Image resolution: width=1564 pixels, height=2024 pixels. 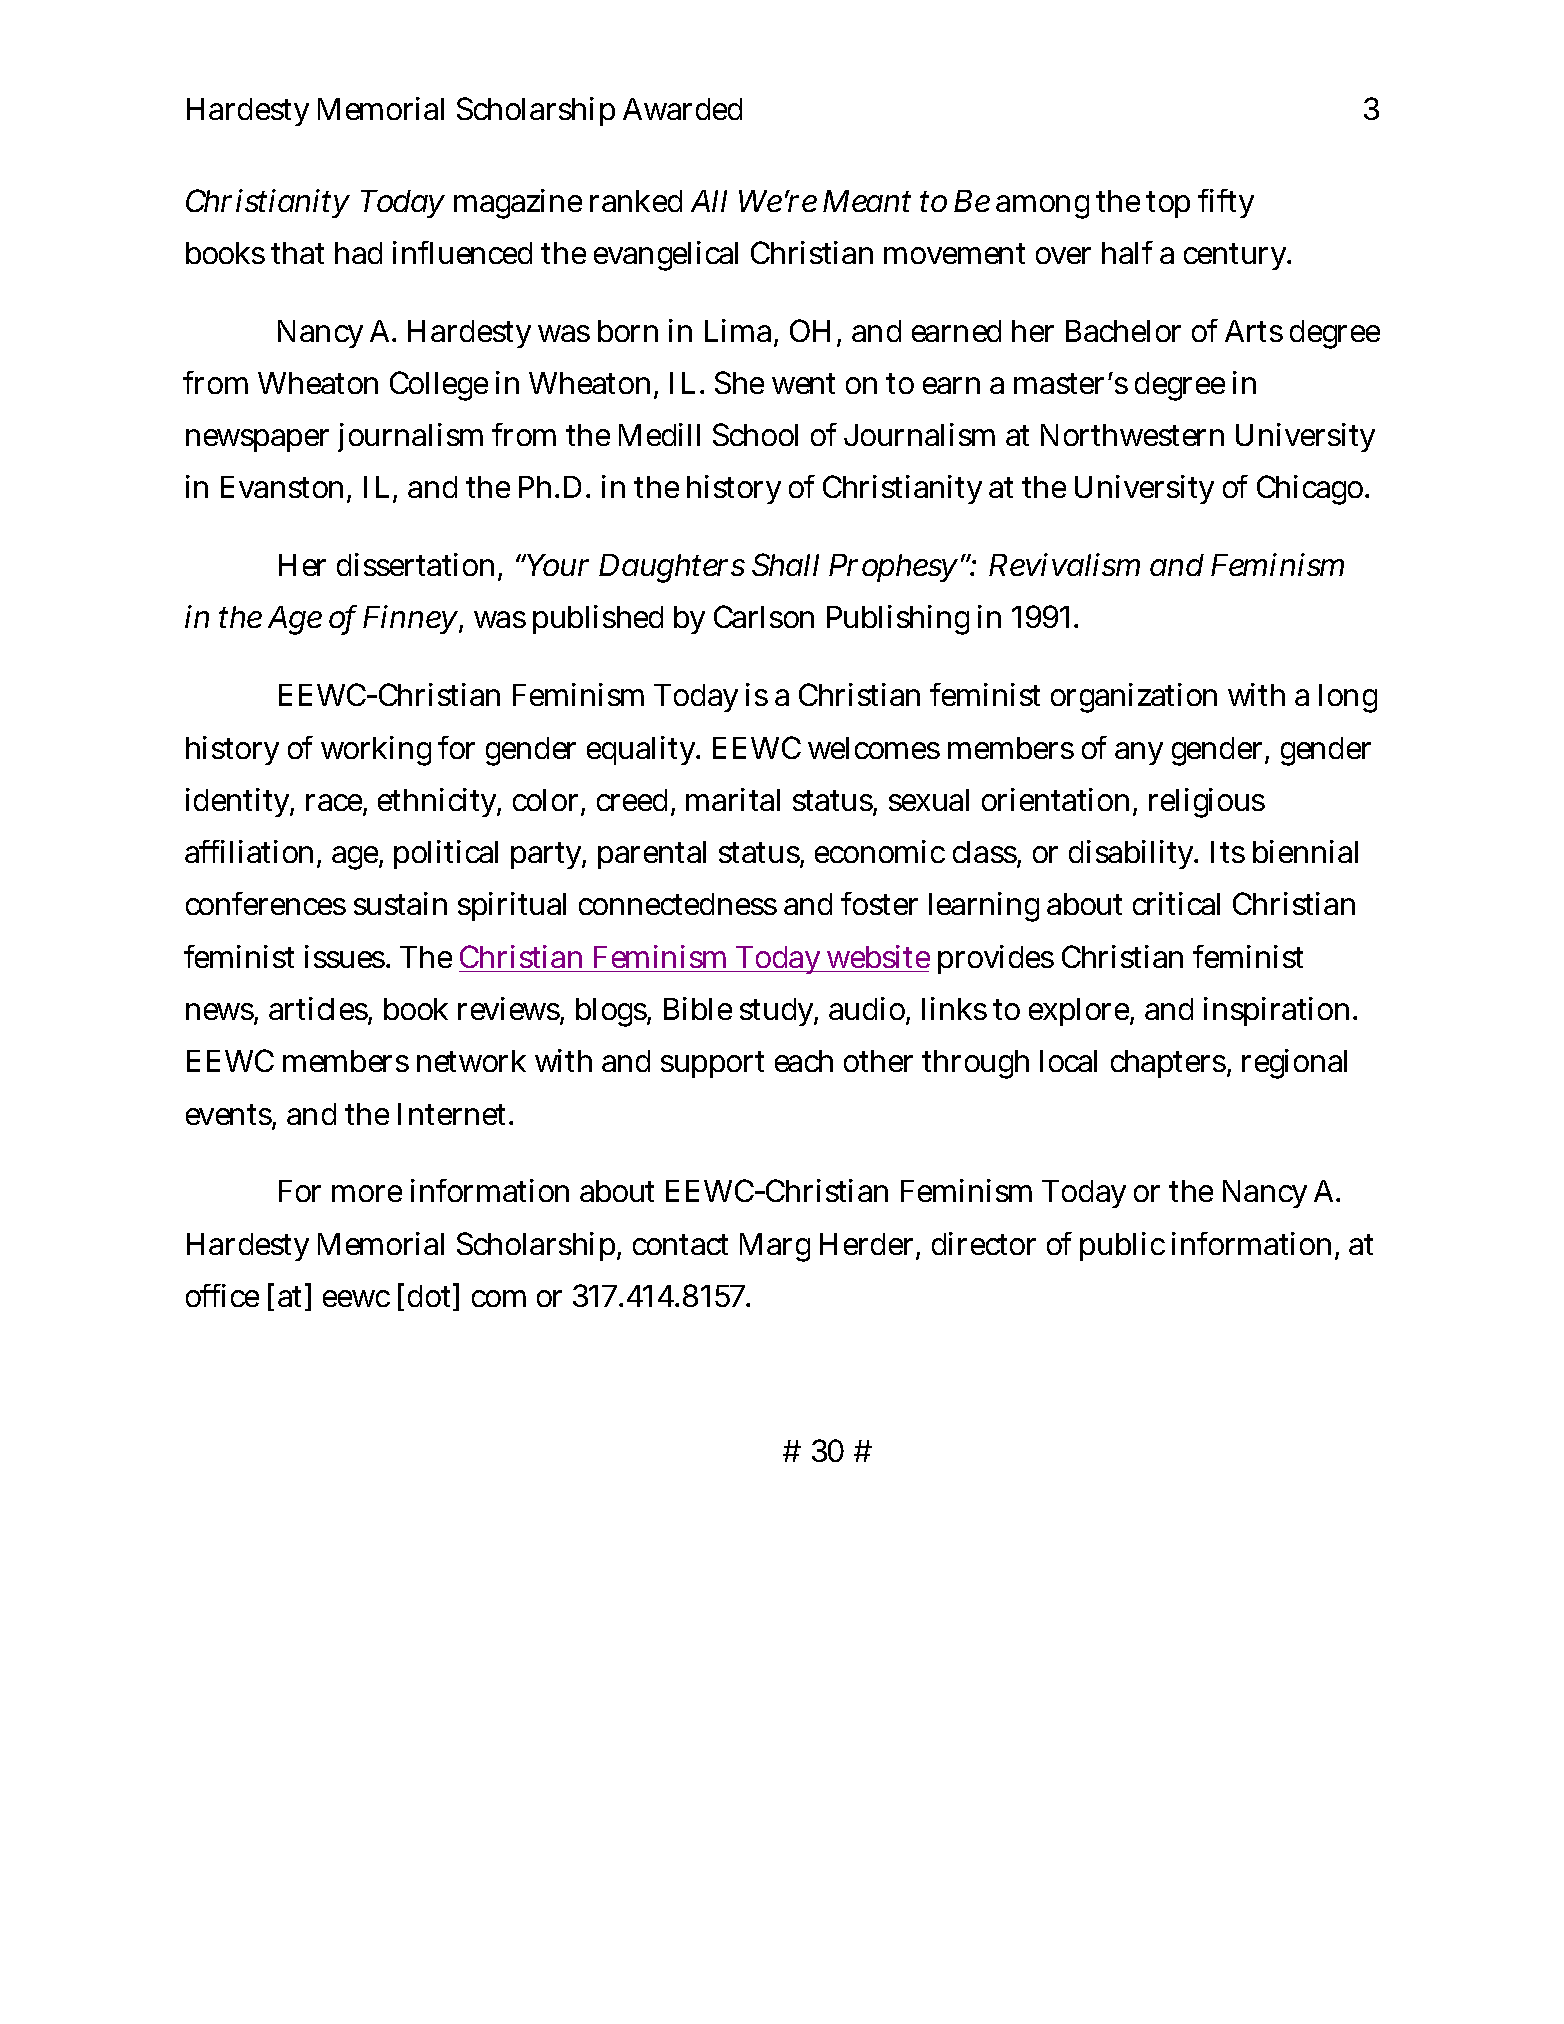 I want to click on organization, so click(x=1134, y=698).
